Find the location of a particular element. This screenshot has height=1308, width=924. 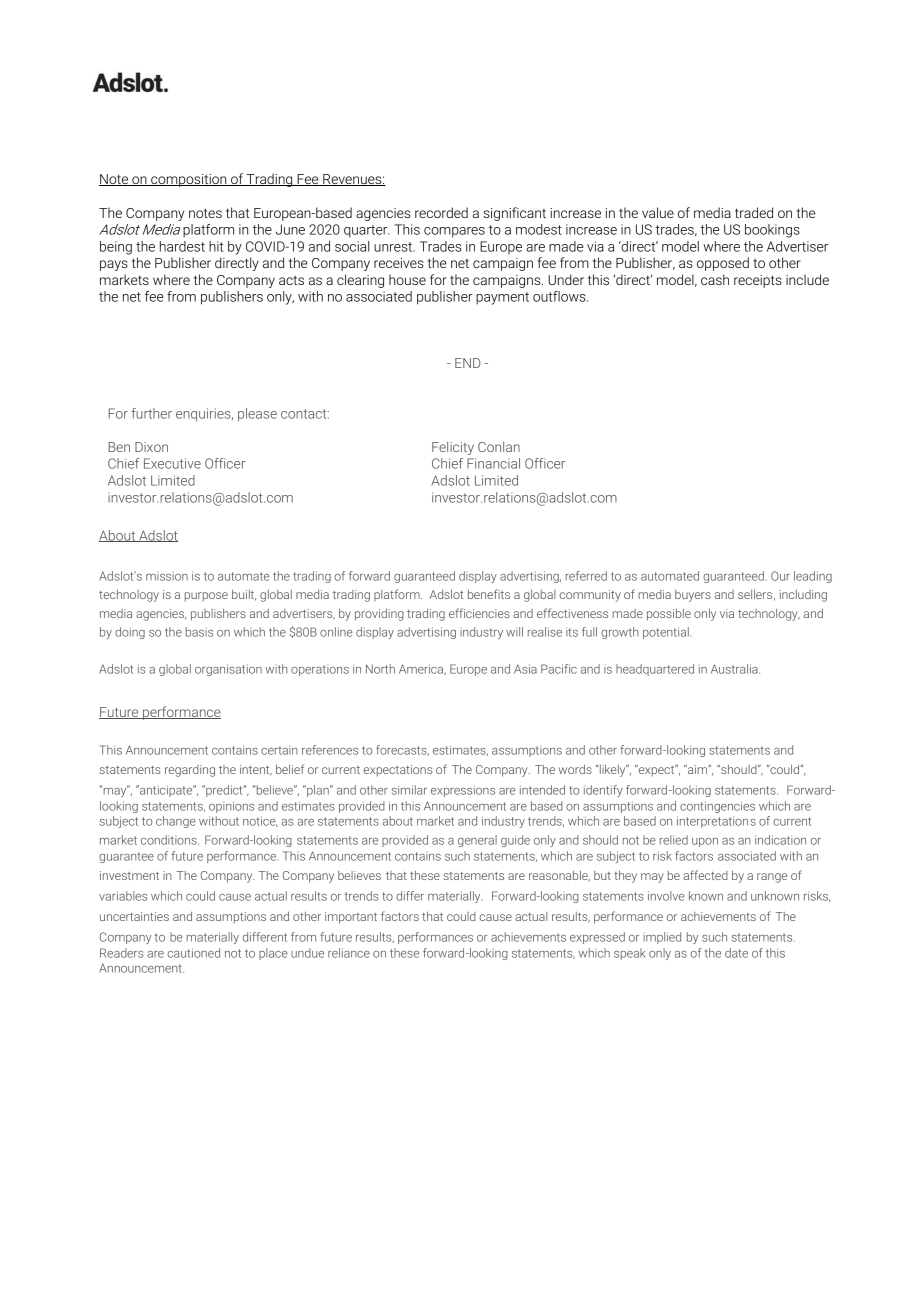

cautioned is located at coordinates (193, 953).
